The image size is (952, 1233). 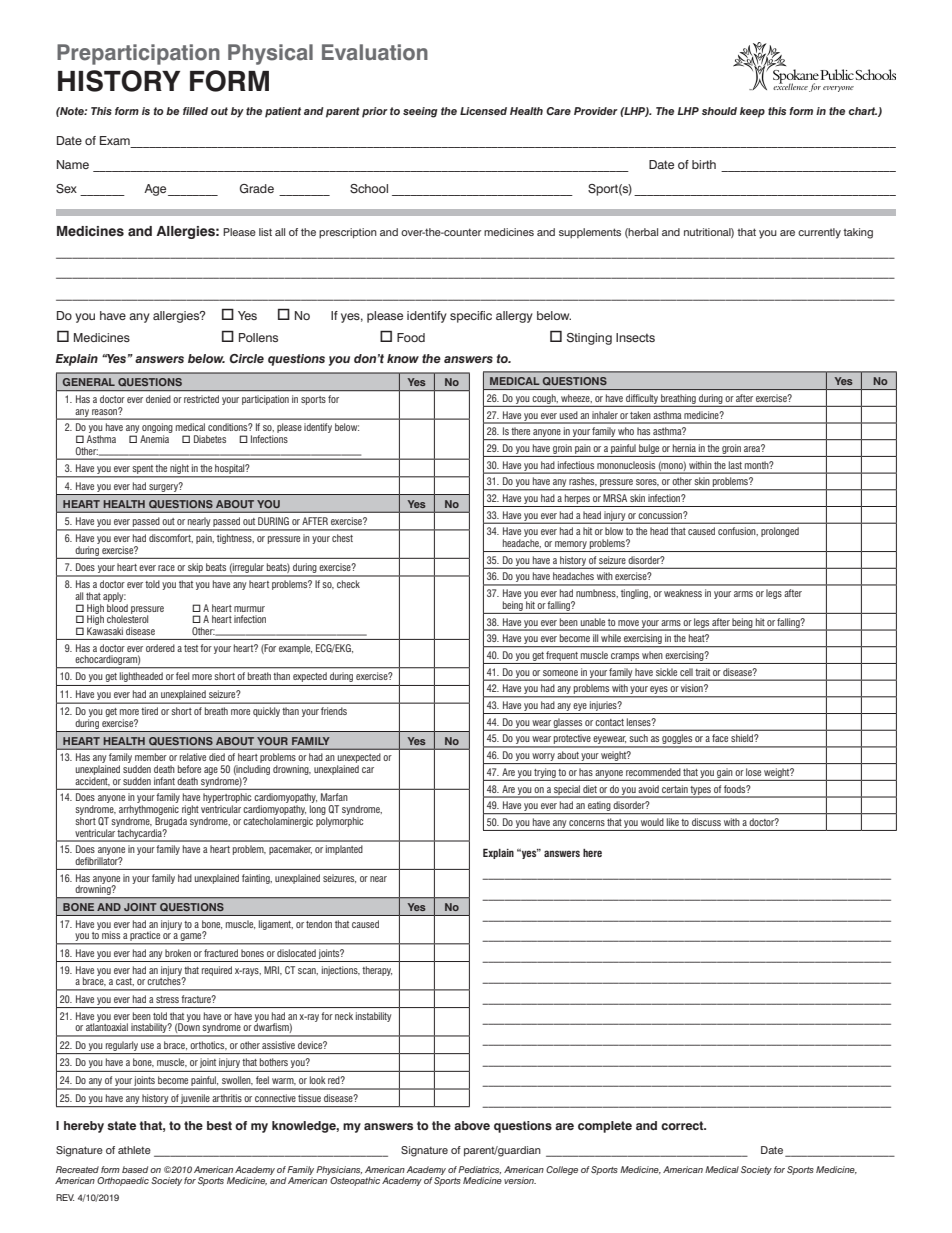 I want to click on complete, so click(x=605, y=1127).
